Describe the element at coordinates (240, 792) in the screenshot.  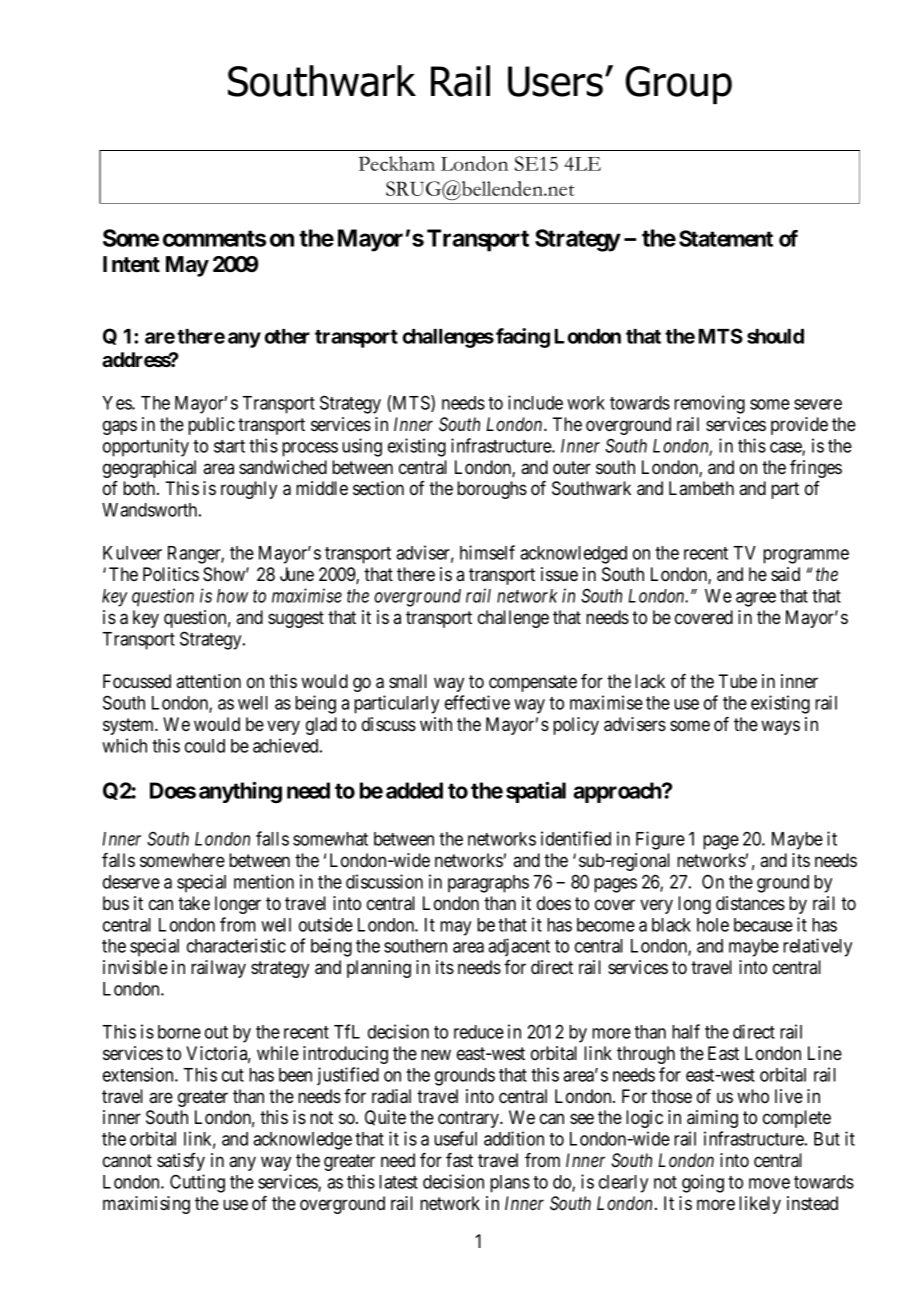
I see `anything` at that location.
